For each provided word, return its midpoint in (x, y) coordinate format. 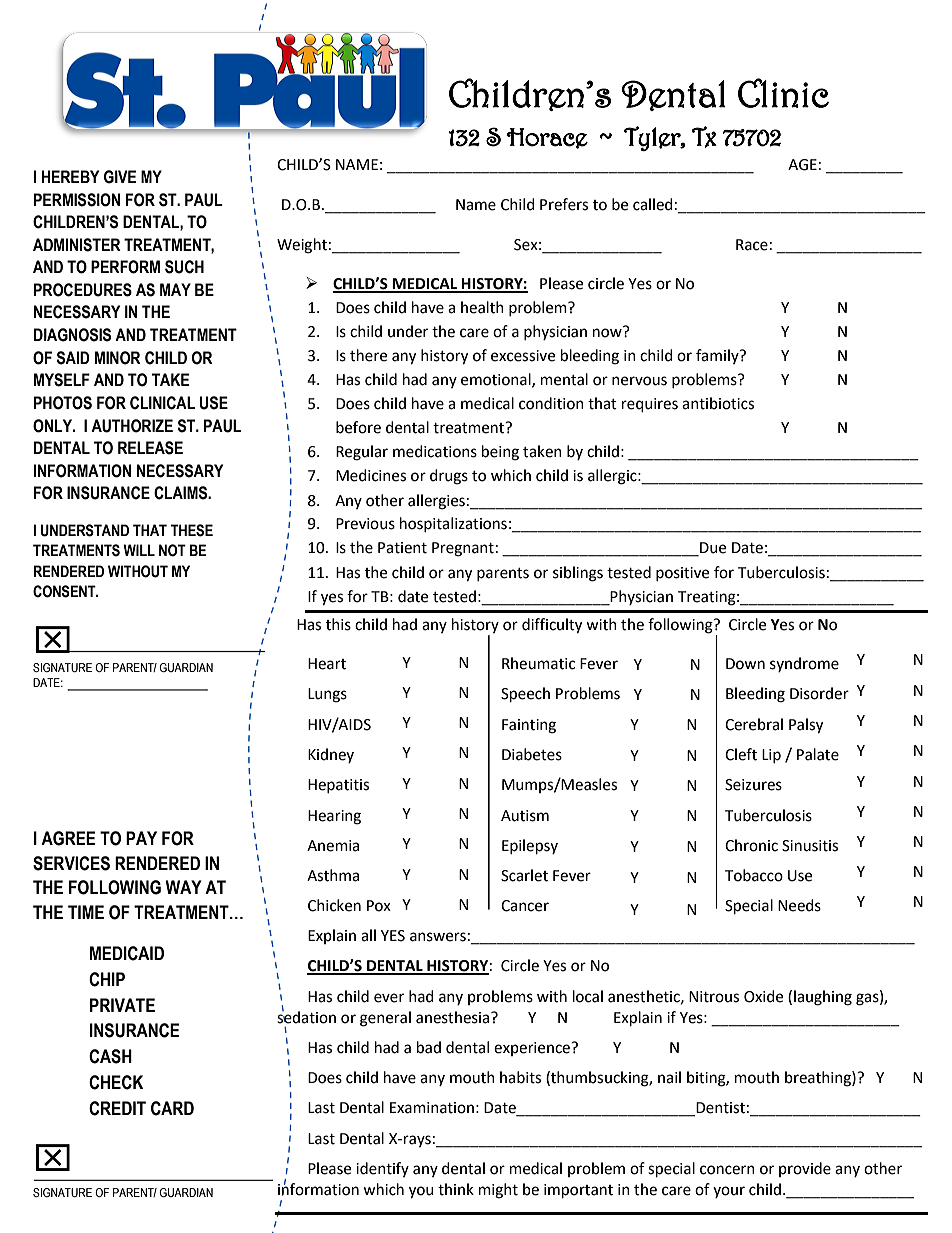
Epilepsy (530, 847)
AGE (802, 165)
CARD (172, 1108)
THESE (192, 530)
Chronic (751, 845)
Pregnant (463, 549)
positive (682, 574)
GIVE (120, 177)
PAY (141, 838)
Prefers (564, 204)
